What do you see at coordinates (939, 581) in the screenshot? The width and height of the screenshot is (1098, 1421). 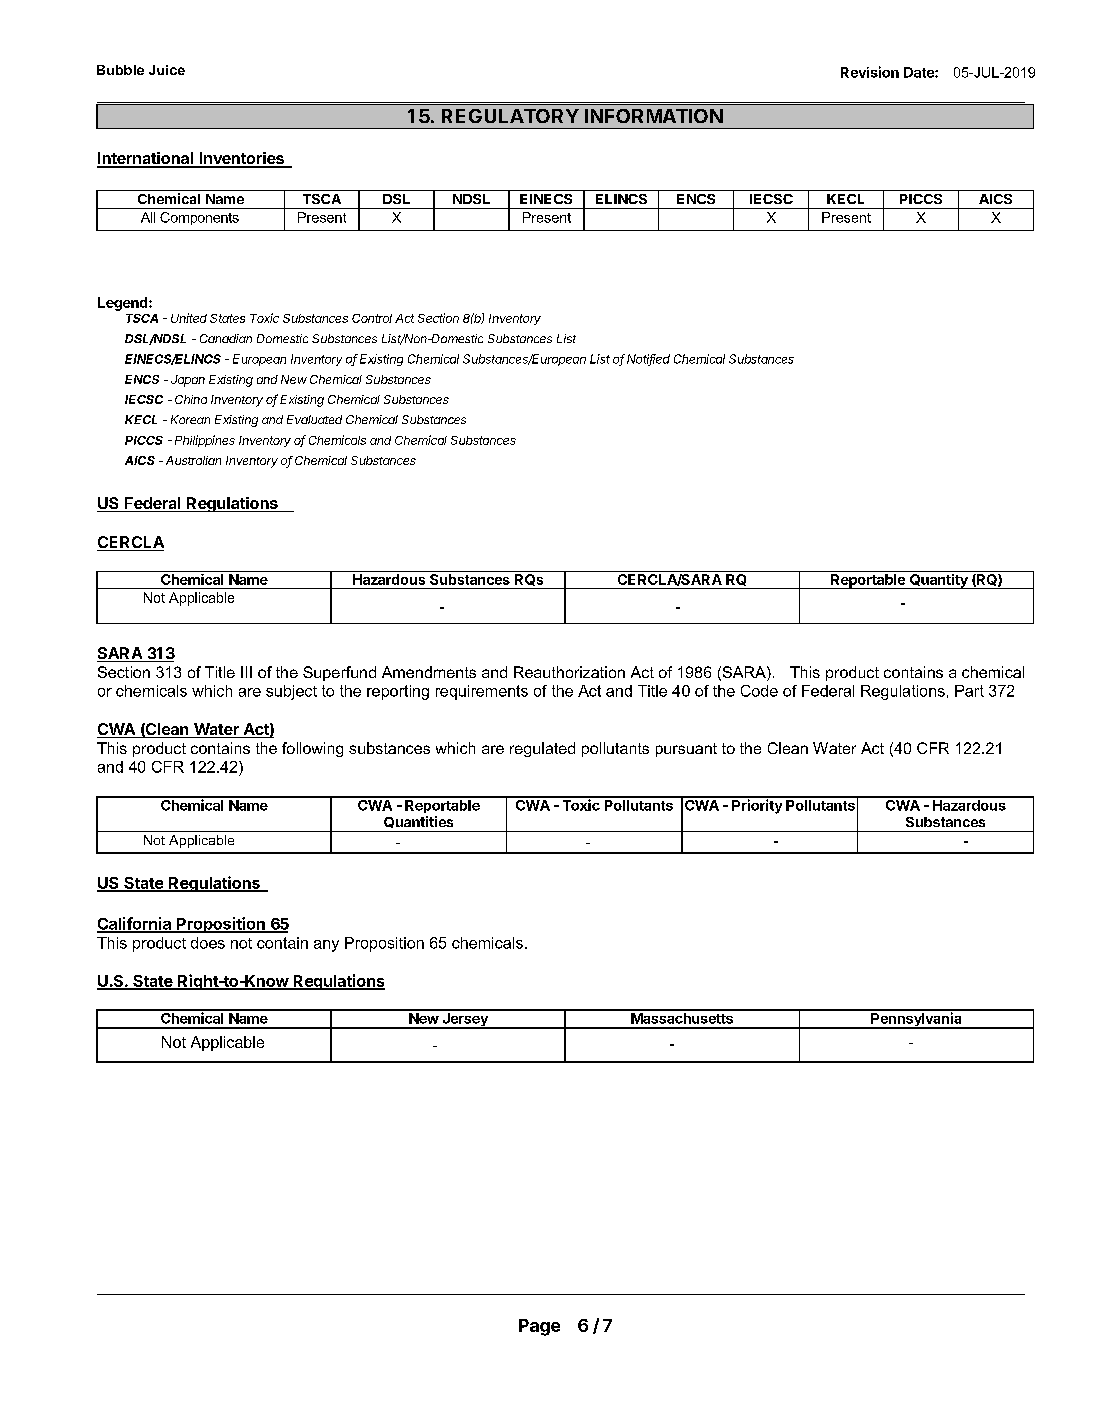 I see `Quantity` at bounding box center [939, 581].
